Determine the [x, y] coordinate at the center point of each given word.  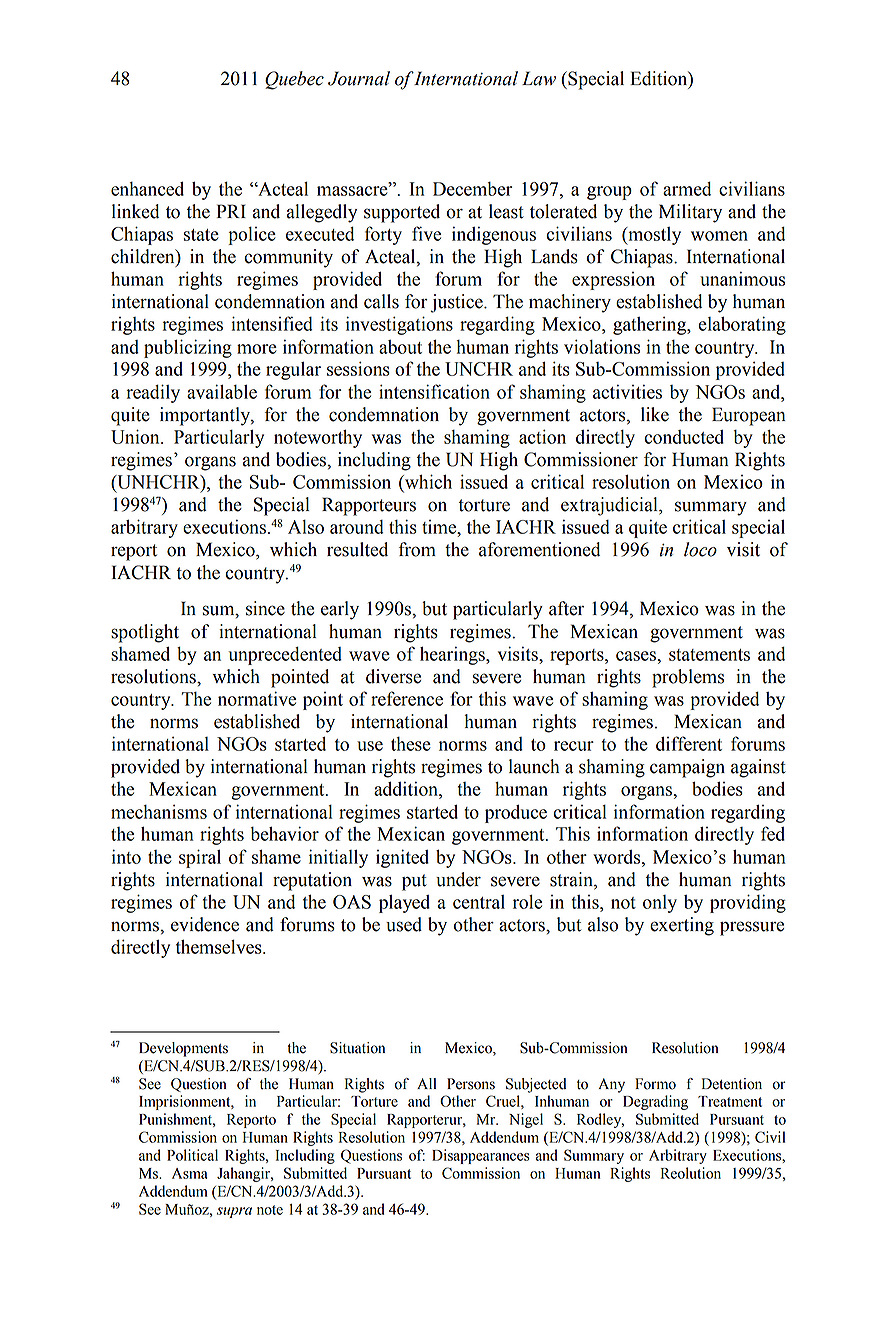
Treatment [730, 1101]
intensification [434, 391]
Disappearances [481, 1156]
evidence [205, 924]
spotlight [145, 633]
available [222, 391]
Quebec [294, 80]
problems [688, 678]
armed [687, 189]
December [473, 189]
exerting [682, 926]
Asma [190, 1173]
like [655, 414]
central [479, 902]
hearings [453, 655]
